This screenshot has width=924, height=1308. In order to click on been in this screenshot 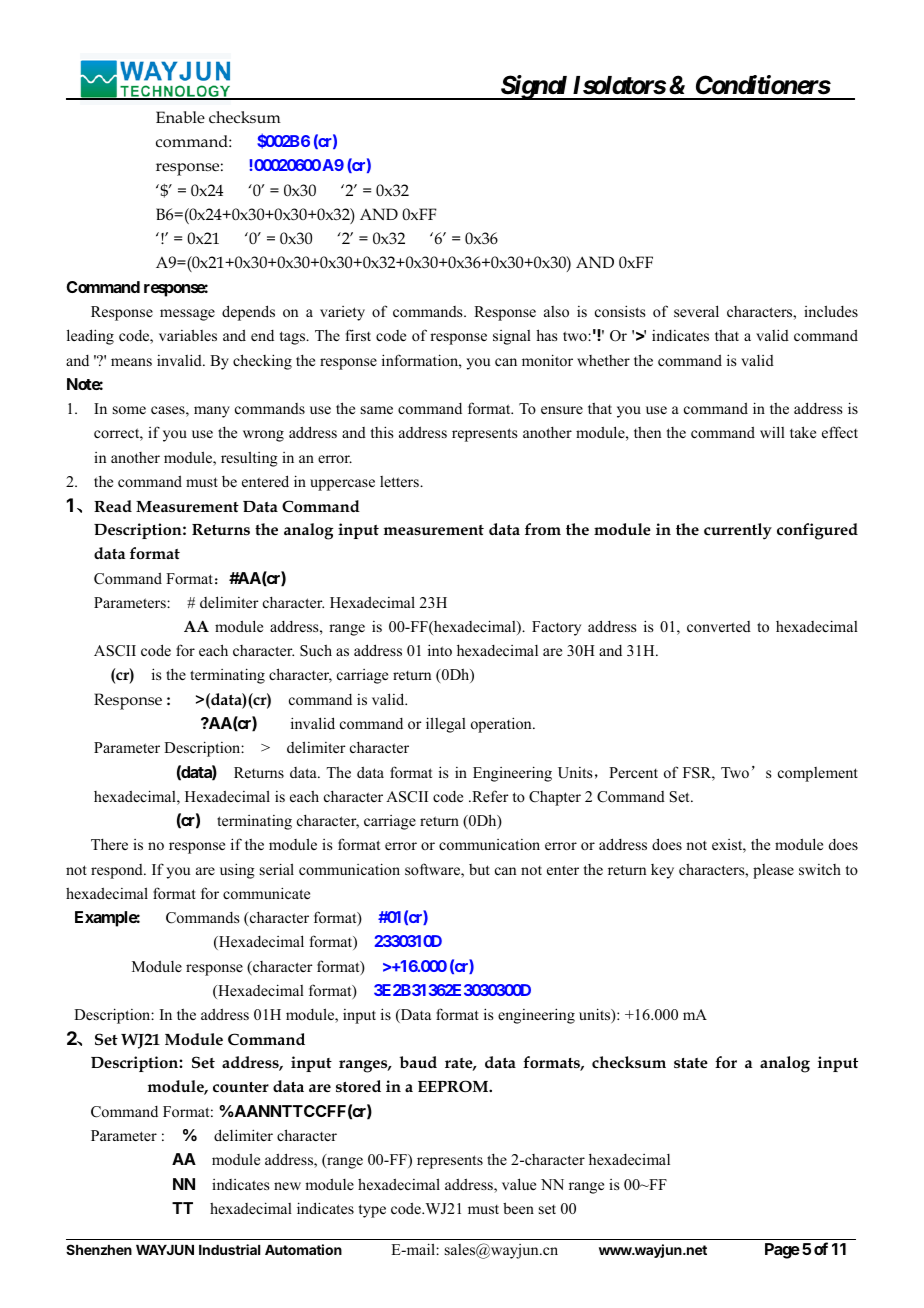, I will do `click(518, 1208)`.
